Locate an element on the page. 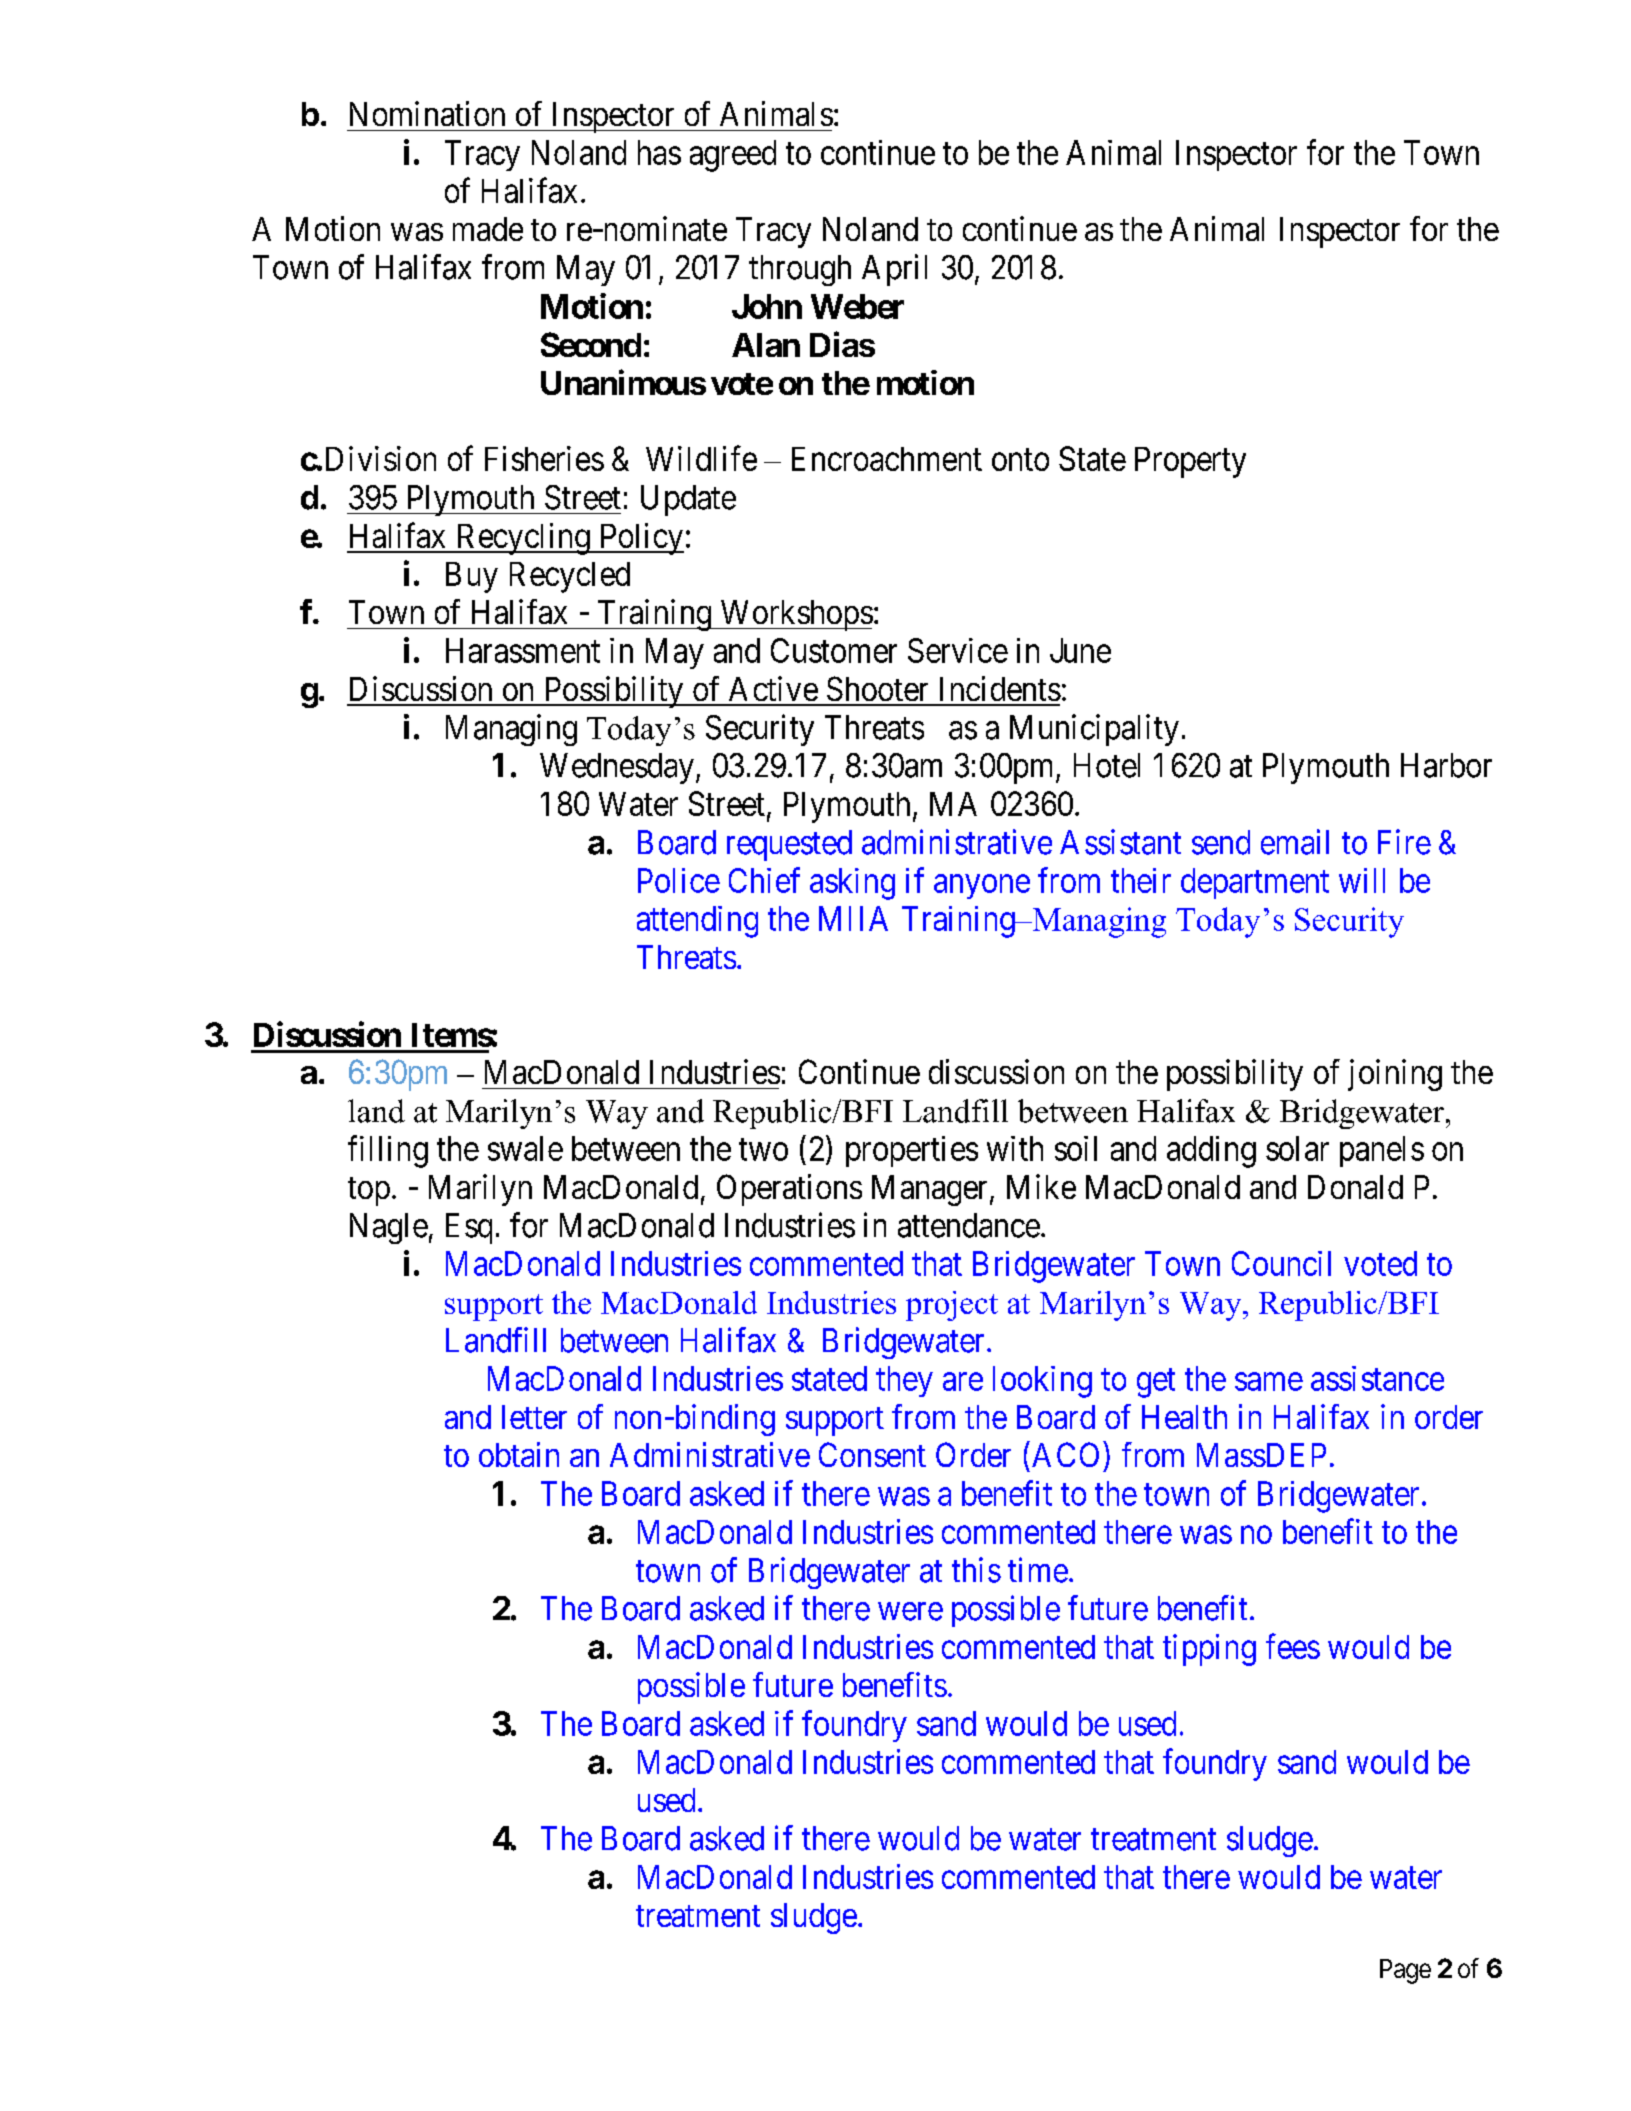 Image resolution: width=1631 pixels, height=2111 pixels. joining is located at coordinates (1395, 1075).
